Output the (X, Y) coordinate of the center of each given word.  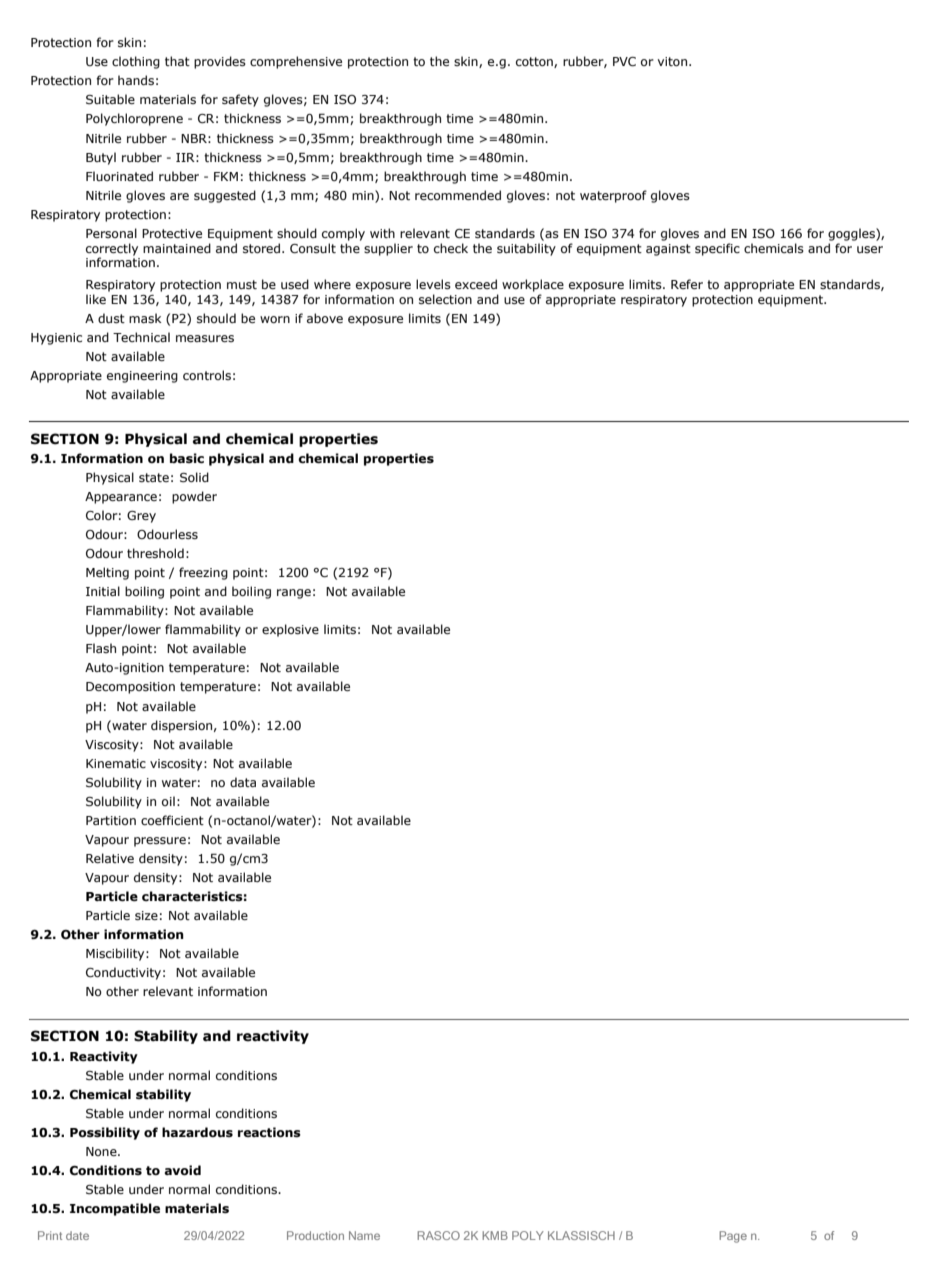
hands (136, 80)
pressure (160, 842)
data (243, 782)
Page (733, 1237)
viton (672, 61)
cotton (535, 62)
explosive (290, 630)
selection (445, 299)
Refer (687, 284)
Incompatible (115, 1209)
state (154, 477)
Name (364, 1235)
